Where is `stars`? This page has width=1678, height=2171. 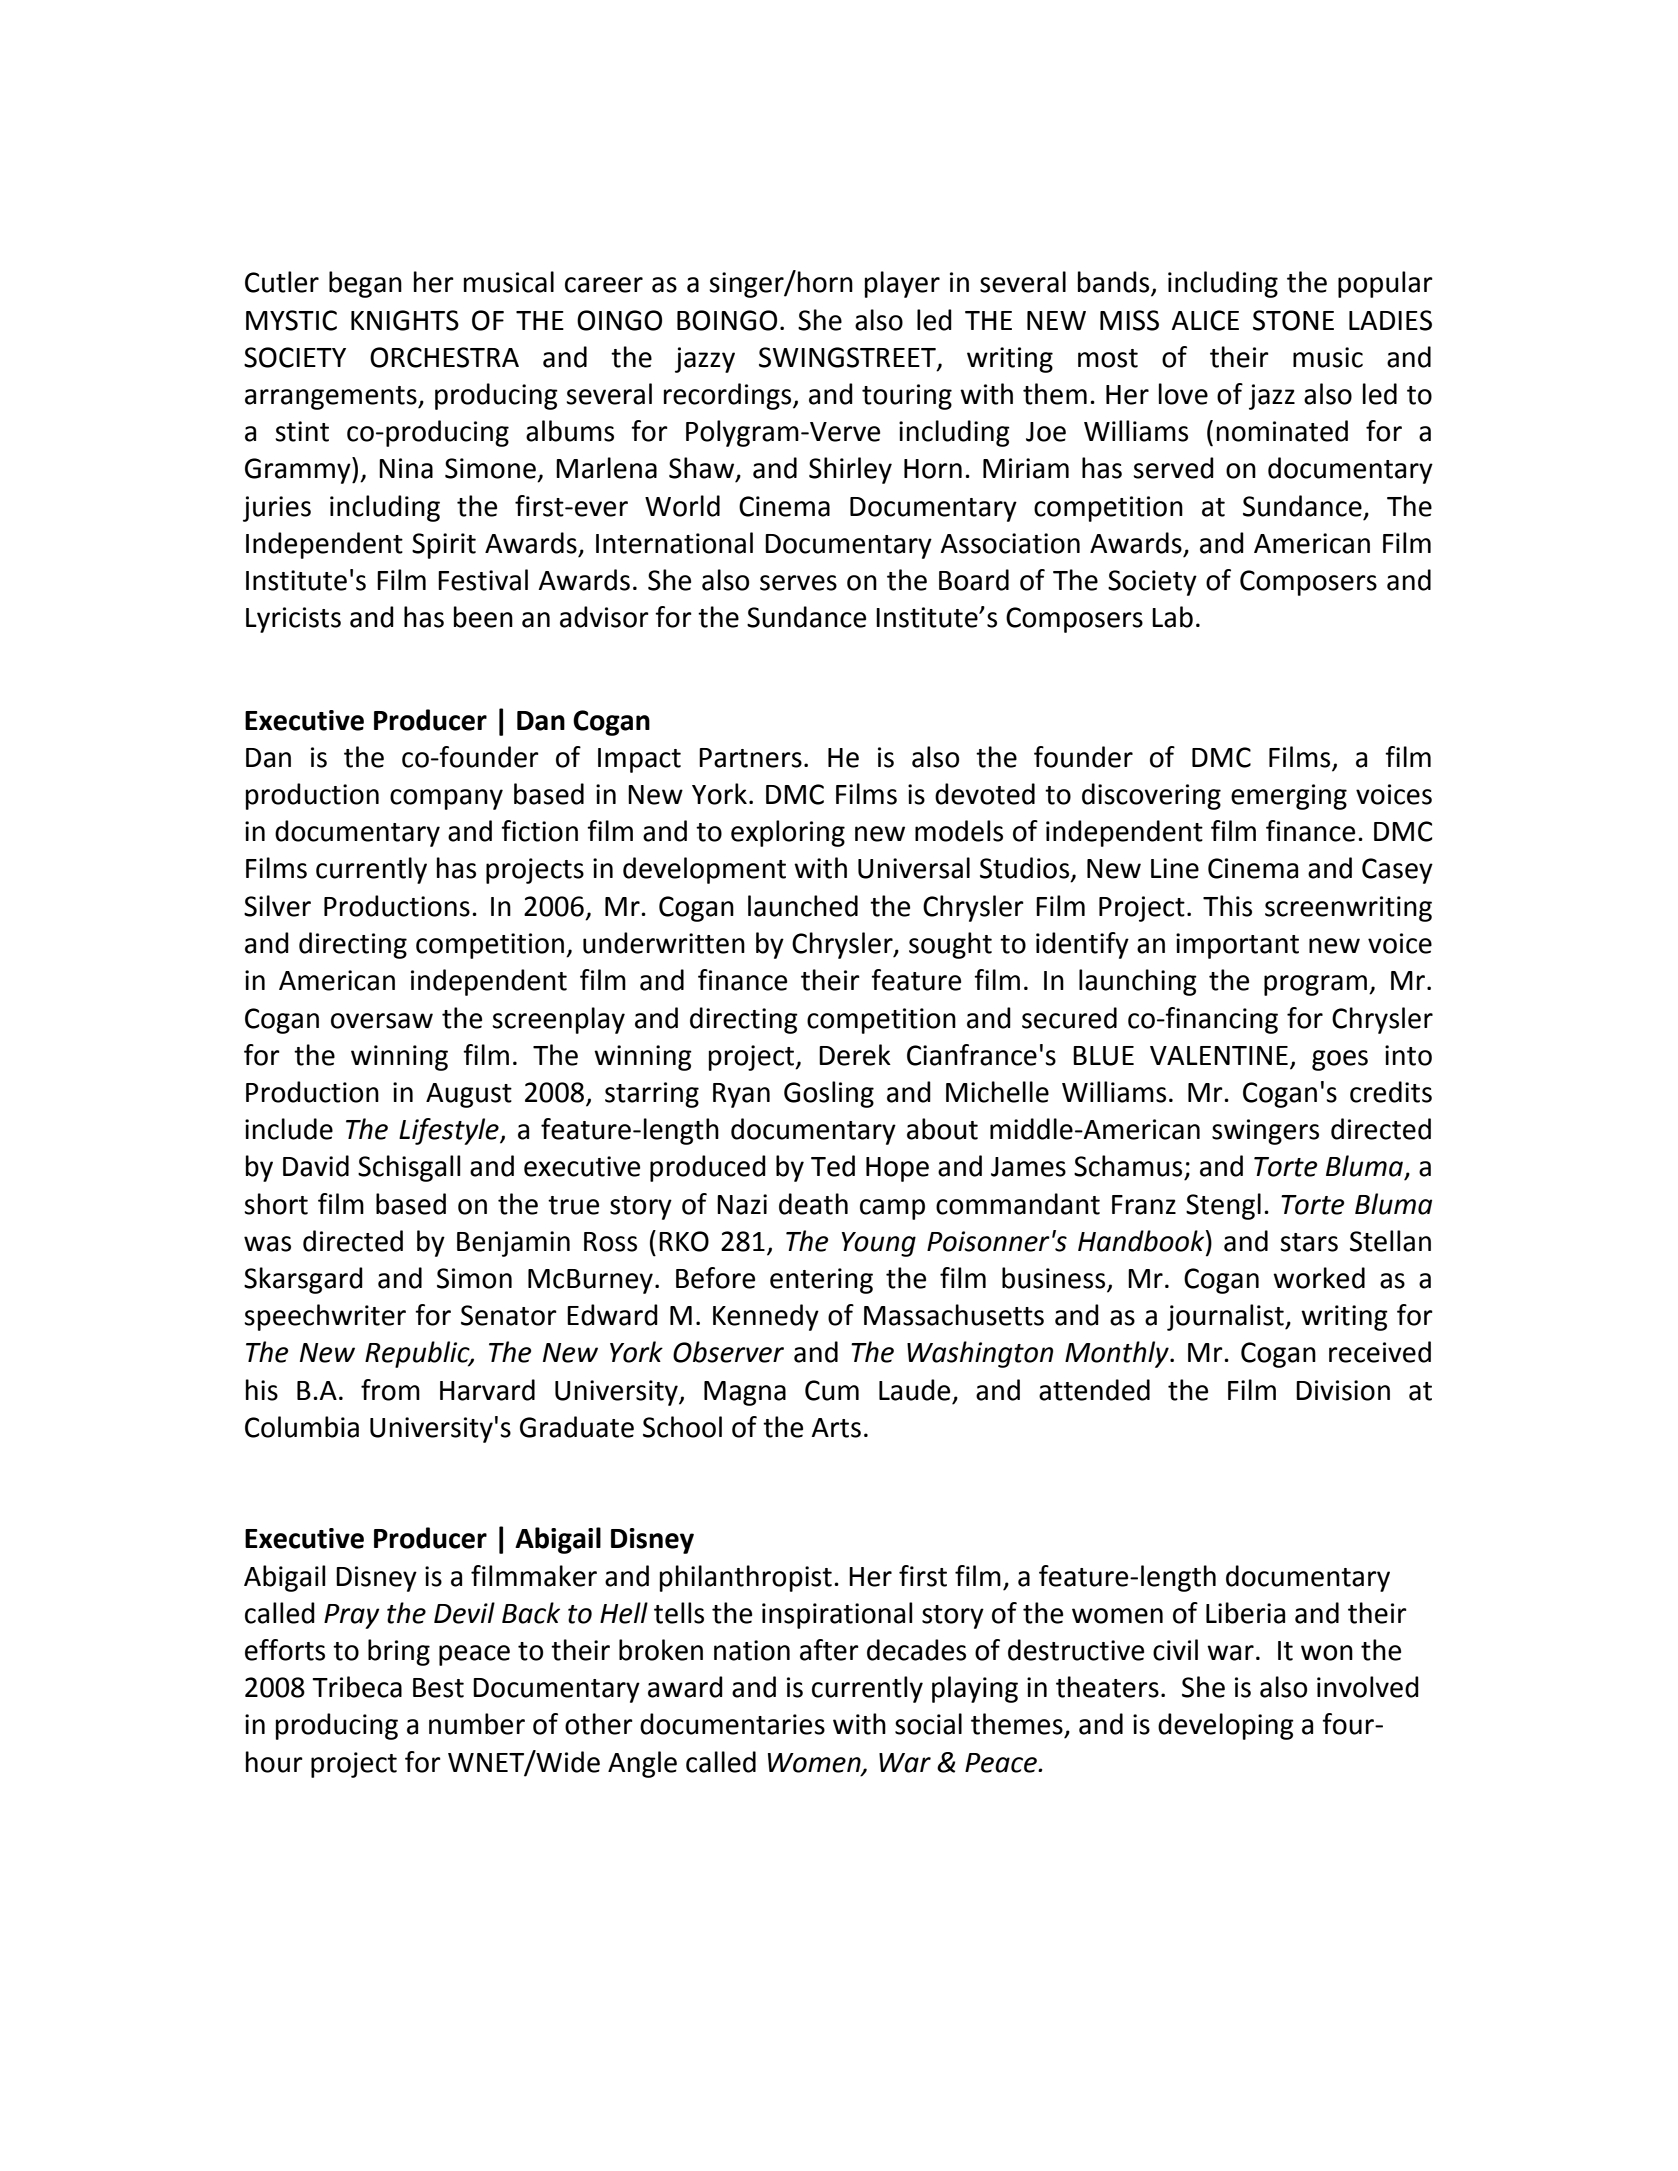 stars is located at coordinates (1309, 1242).
